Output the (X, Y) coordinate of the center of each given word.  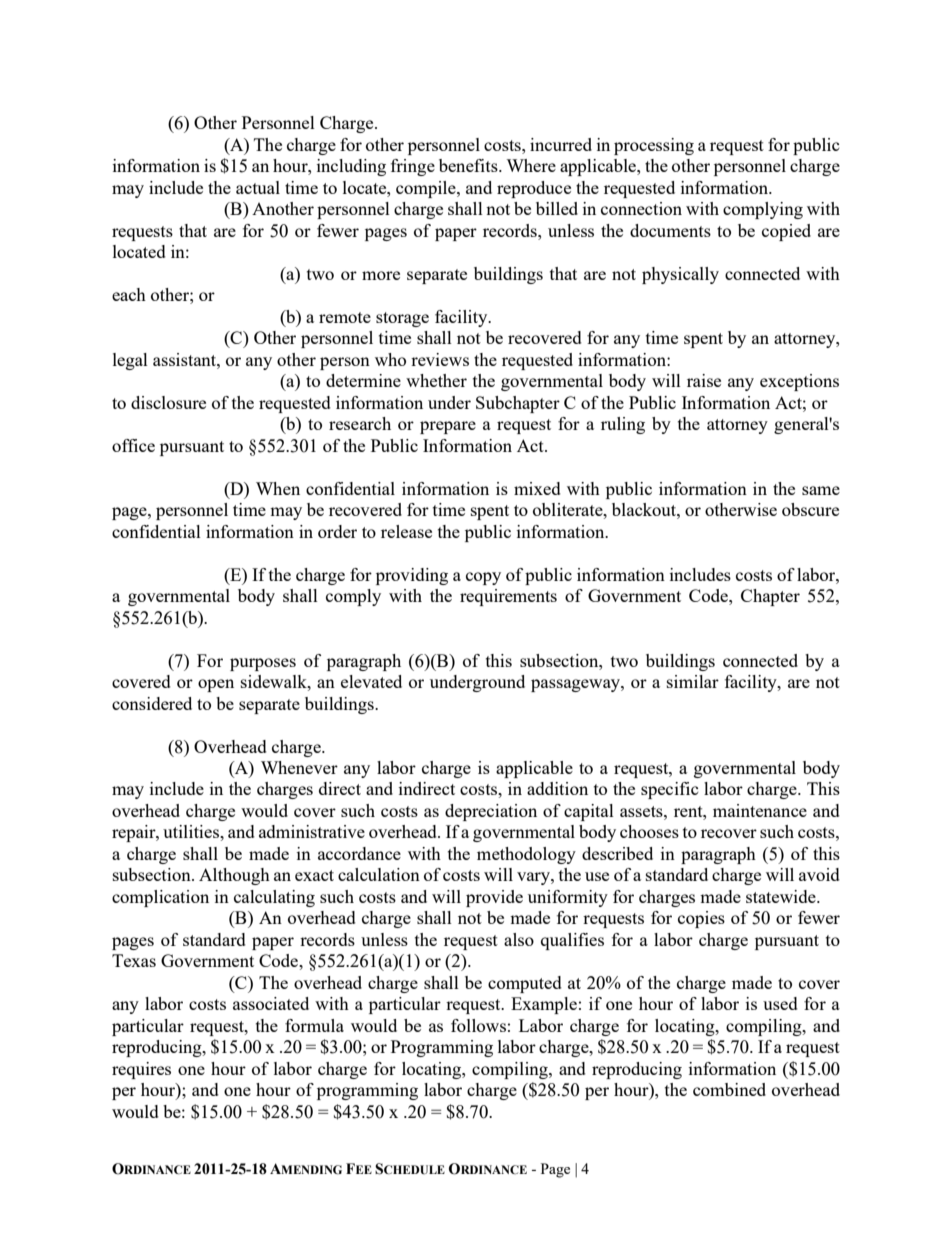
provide (494, 898)
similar (693, 681)
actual (258, 187)
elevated (371, 681)
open (216, 685)
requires (141, 1070)
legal (130, 361)
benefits (469, 165)
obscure (810, 509)
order (337, 531)
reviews (440, 359)
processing (654, 146)
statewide (782, 896)
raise (704, 380)
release (406, 531)
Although (234, 876)
